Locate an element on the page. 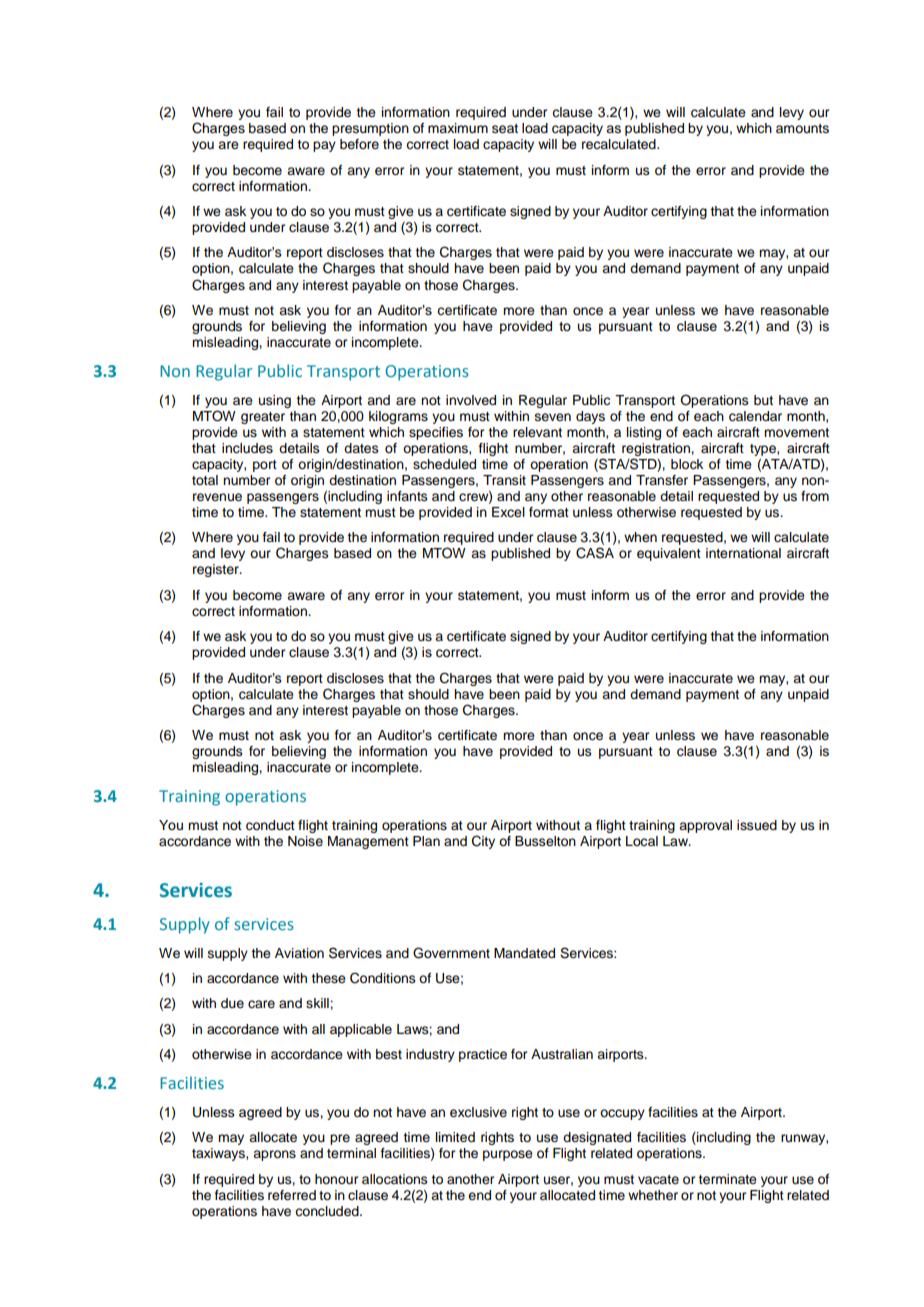 This page has width=924, height=1307. before is located at coordinates (359, 144).
